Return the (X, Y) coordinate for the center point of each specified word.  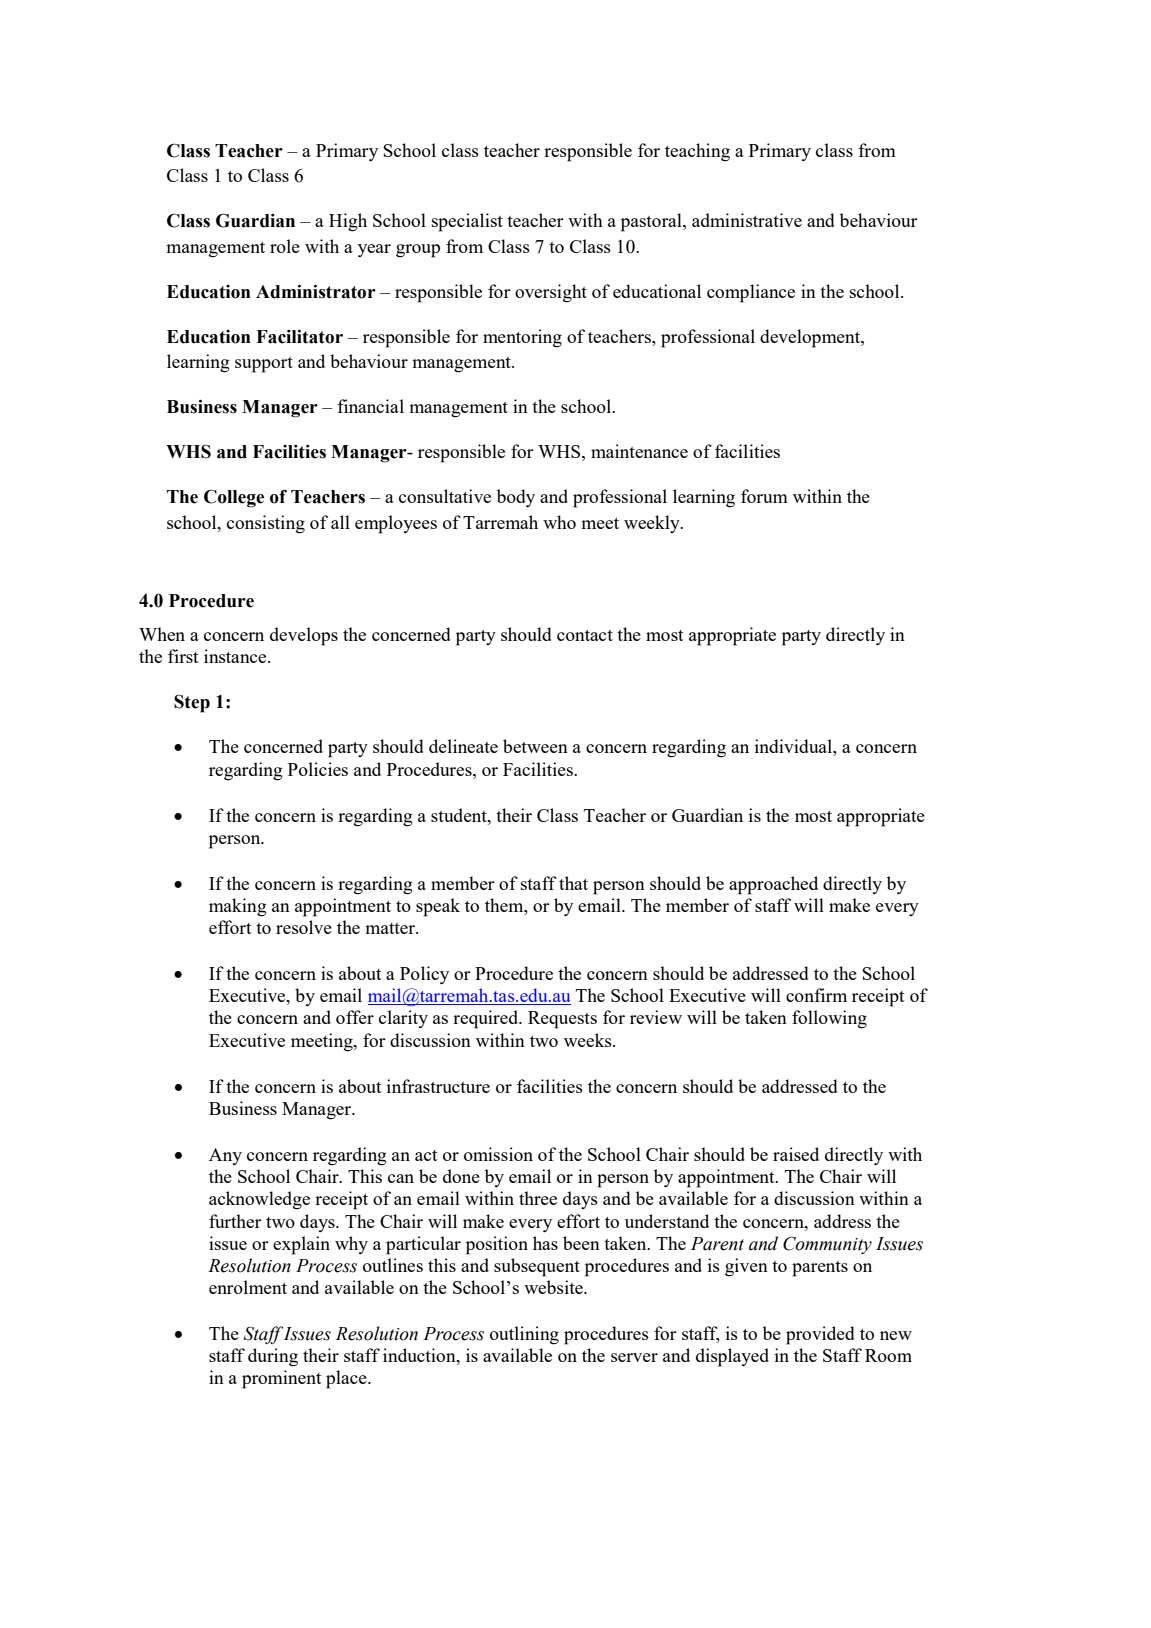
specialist (467, 222)
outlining (524, 1335)
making (238, 907)
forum (764, 496)
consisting (266, 524)
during (273, 1357)
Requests (562, 1020)
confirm (816, 995)
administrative (747, 220)
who (559, 522)
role (285, 246)
